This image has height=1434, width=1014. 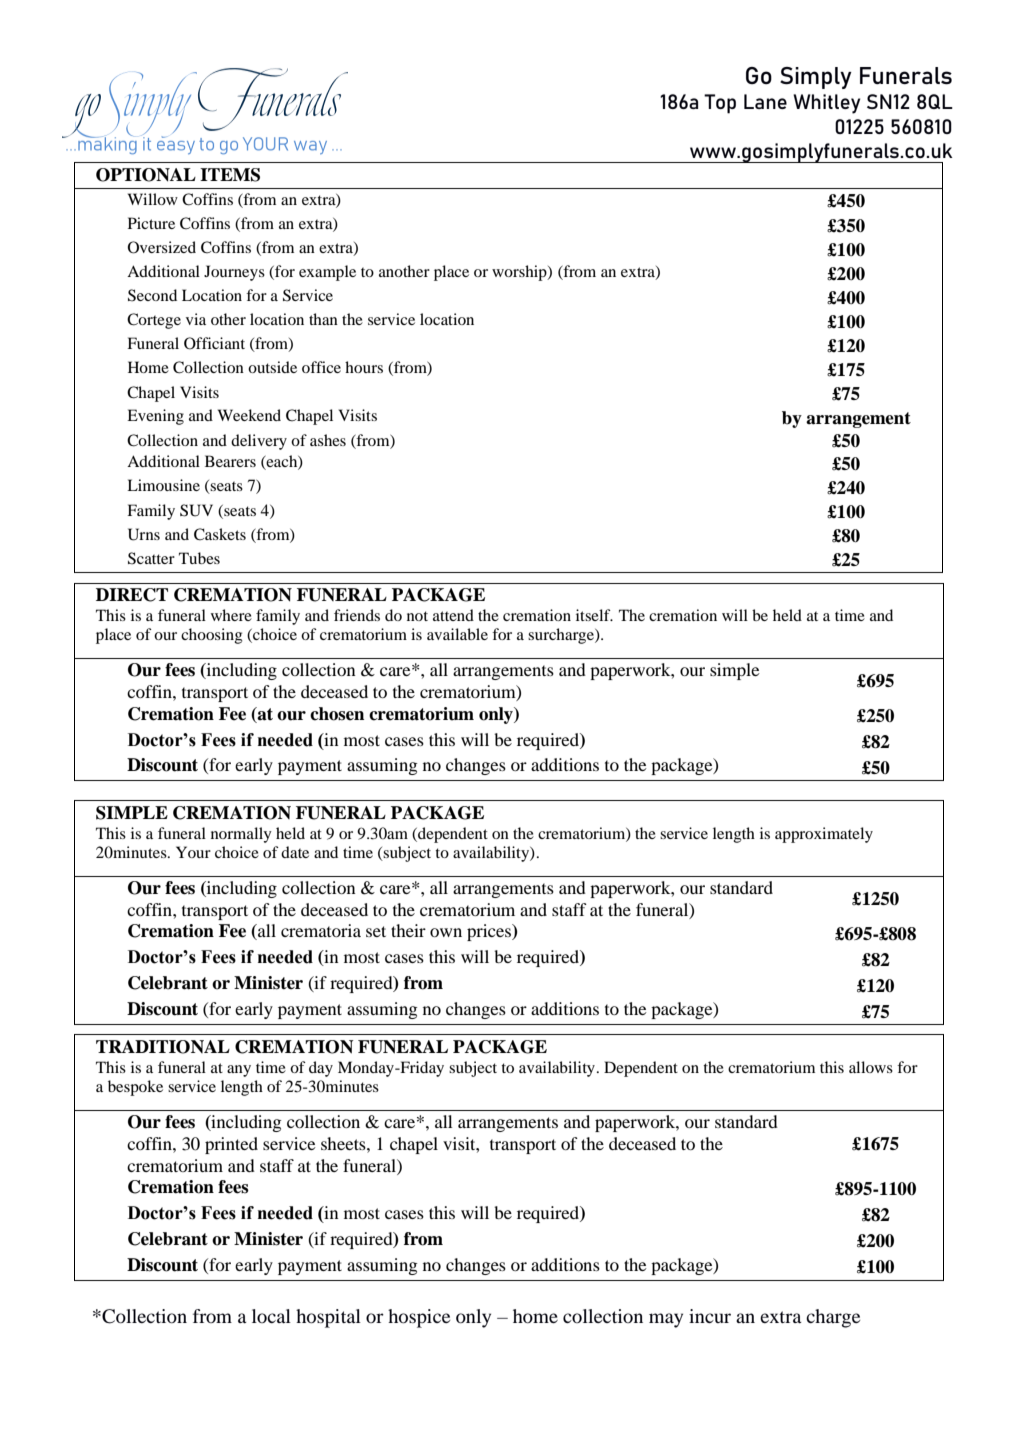 What do you see at coordinates (271, 1316) in the image?
I see `local` at bounding box center [271, 1316].
